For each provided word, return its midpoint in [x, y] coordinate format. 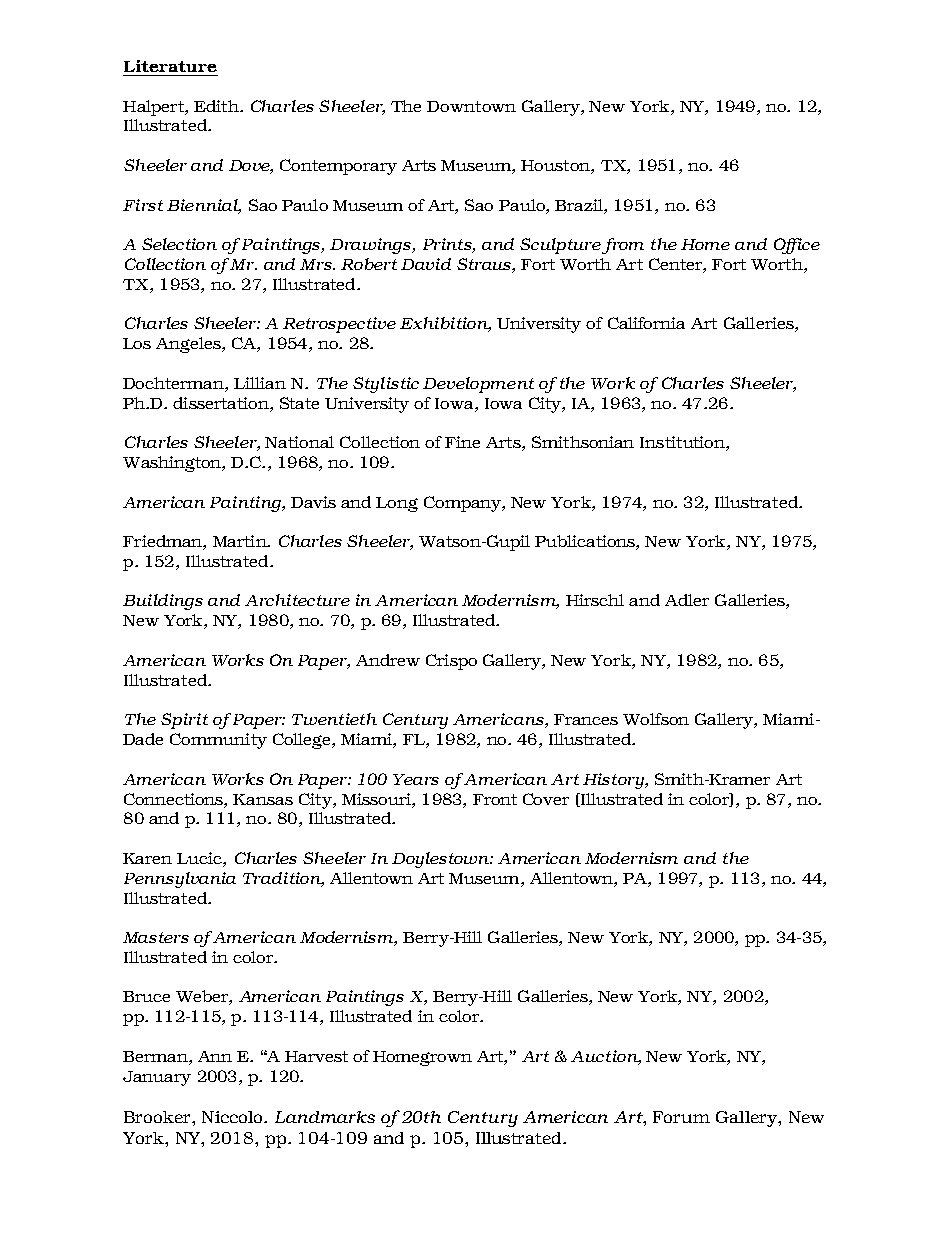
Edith [217, 106]
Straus [485, 265]
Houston [556, 167]
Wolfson [656, 719]
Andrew [388, 660]
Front [495, 799]
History [614, 781]
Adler [687, 600]
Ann [215, 1056]
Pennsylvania [180, 880]
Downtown [471, 106]
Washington [173, 464]
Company [464, 504]
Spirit [184, 721]
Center [676, 265]
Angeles [189, 345]
